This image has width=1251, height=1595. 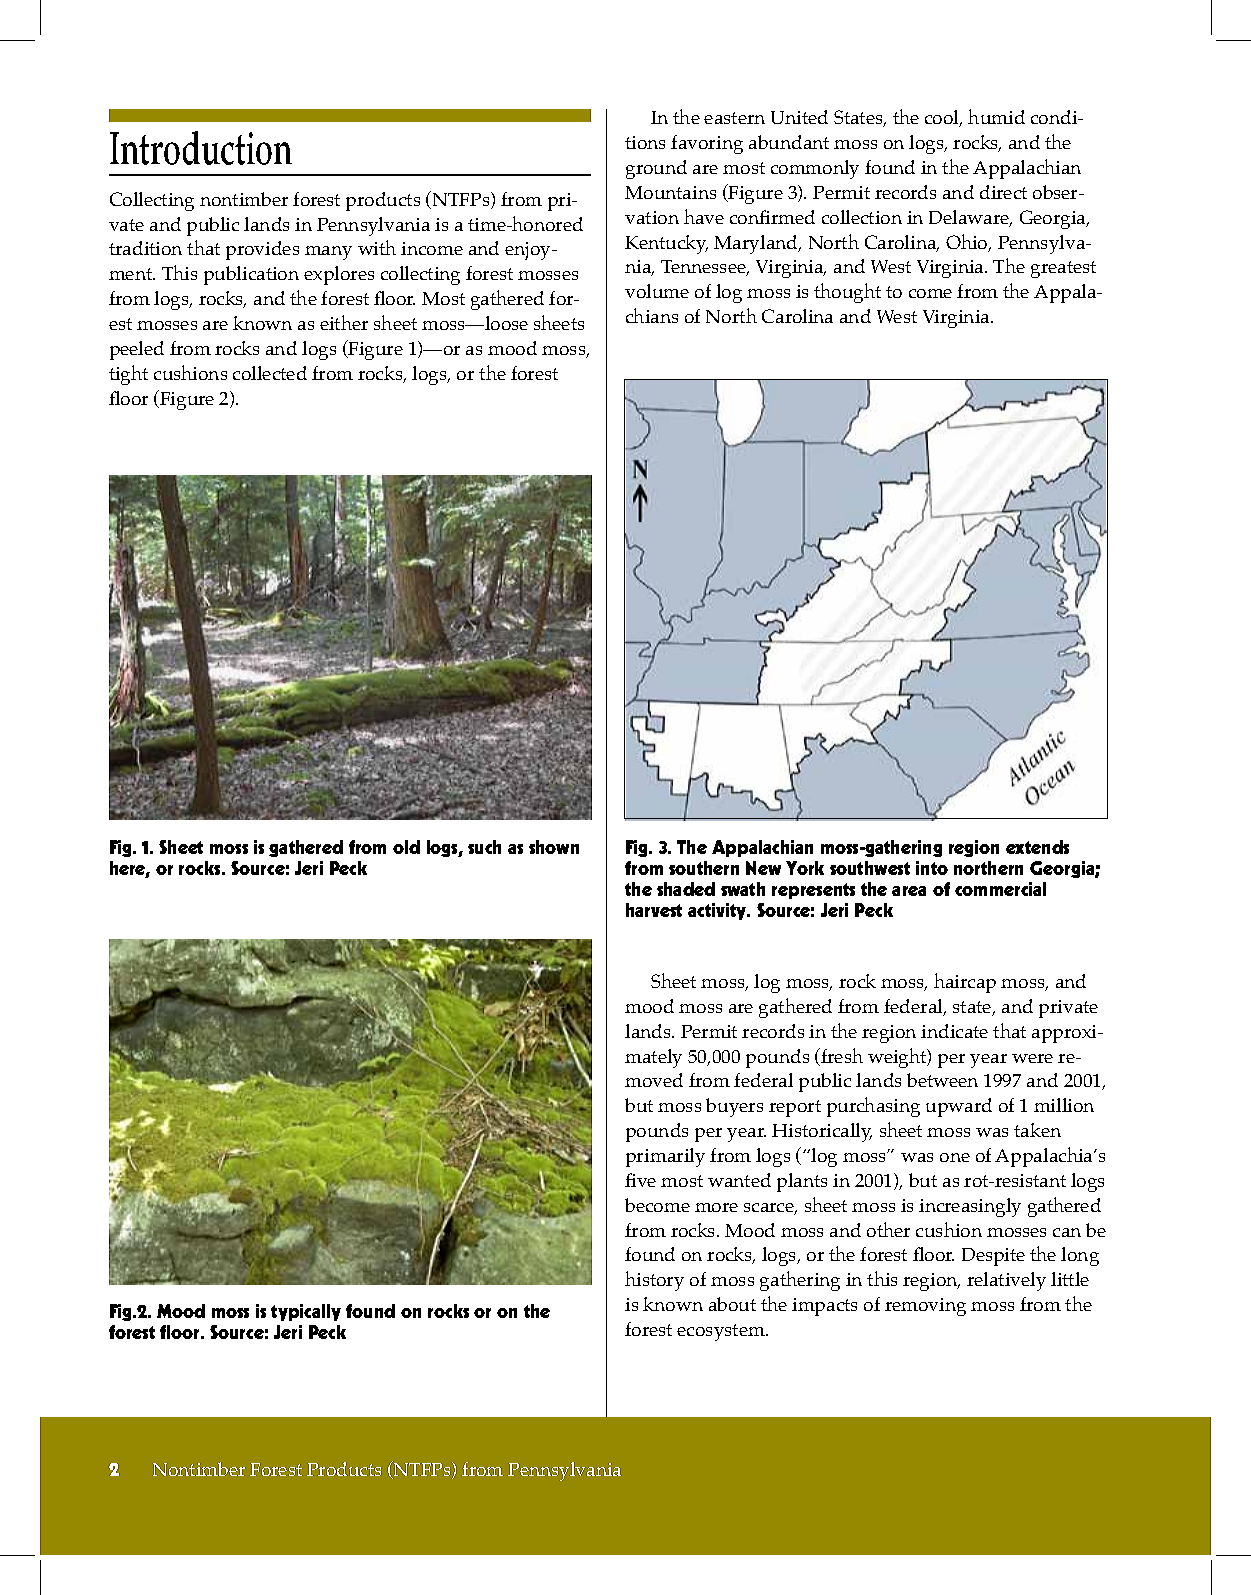 What do you see at coordinates (1037, 847) in the image?
I see `extends` at bounding box center [1037, 847].
